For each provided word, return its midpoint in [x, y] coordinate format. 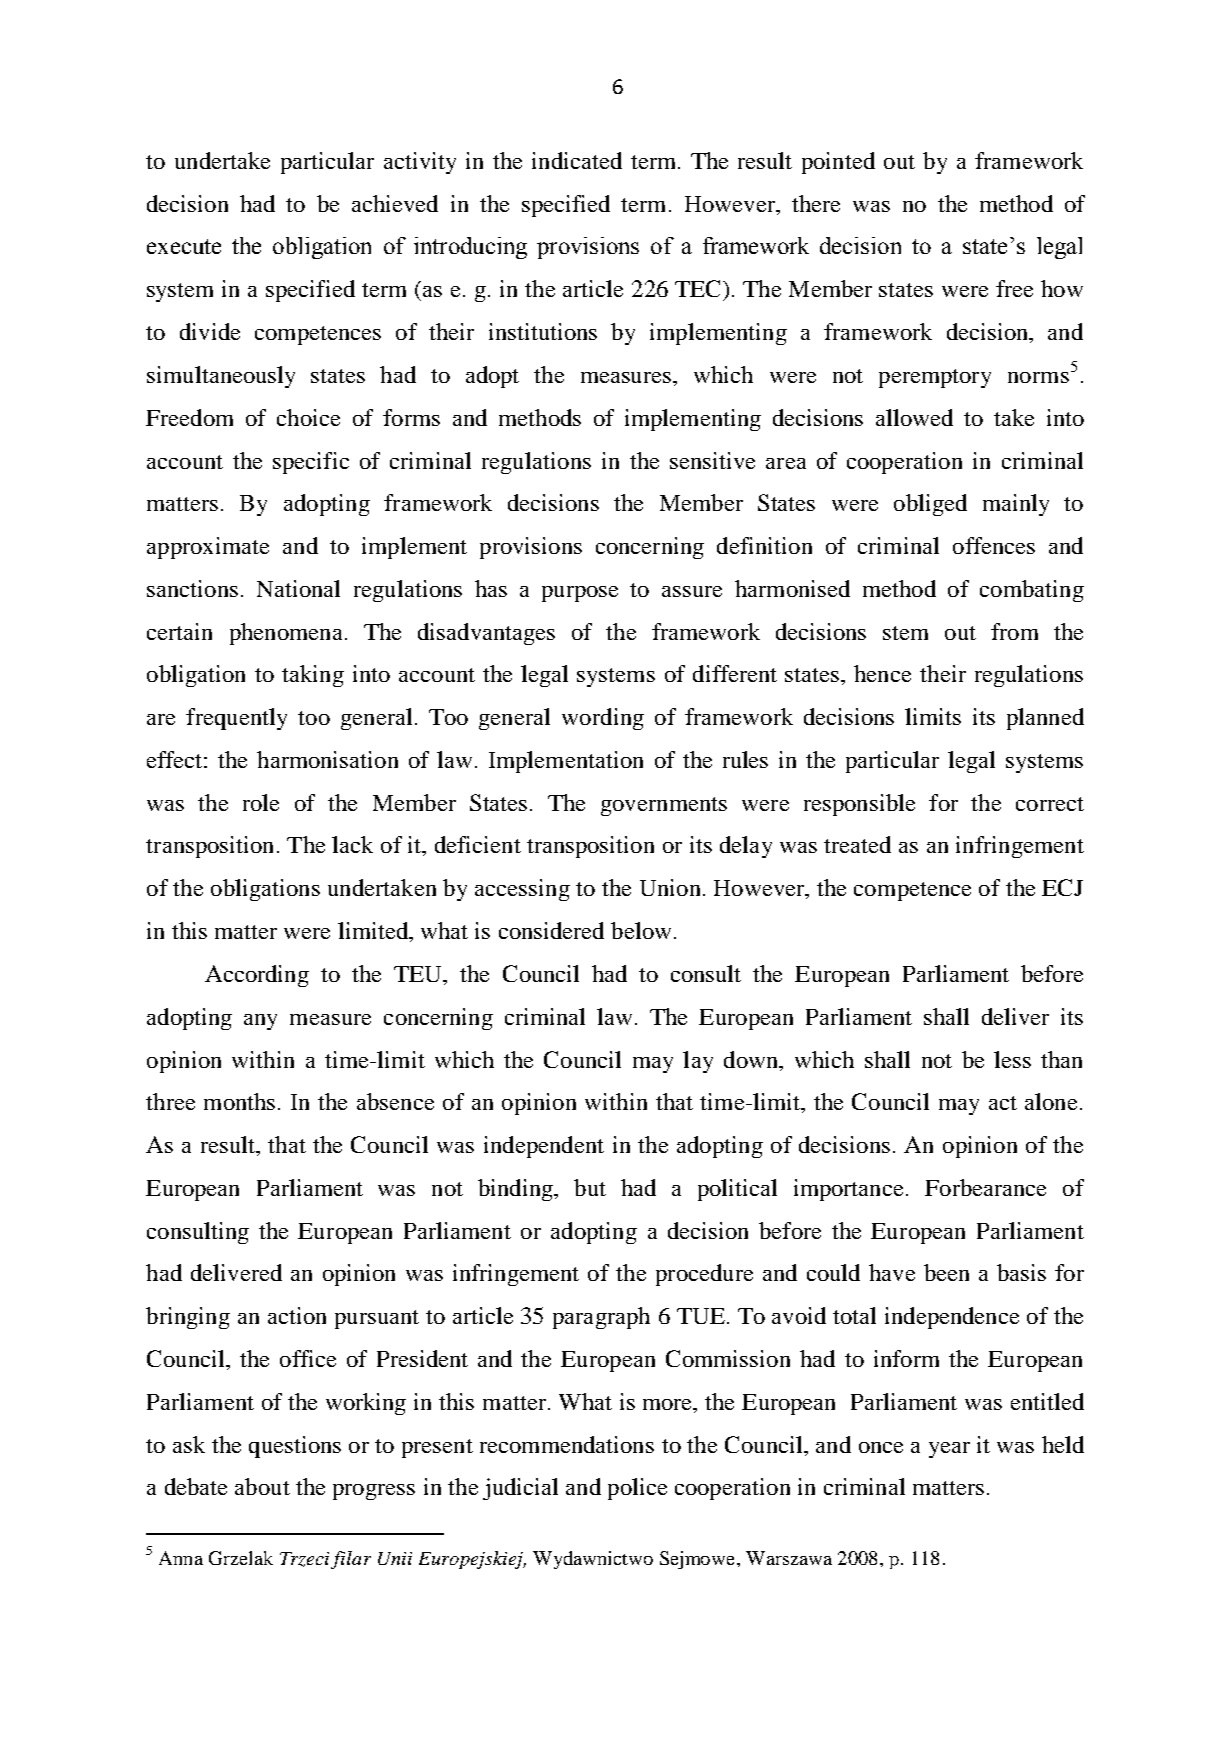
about [262, 1486]
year [949, 1450]
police [637, 1489]
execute [184, 246]
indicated [577, 160]
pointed [838, 163]
